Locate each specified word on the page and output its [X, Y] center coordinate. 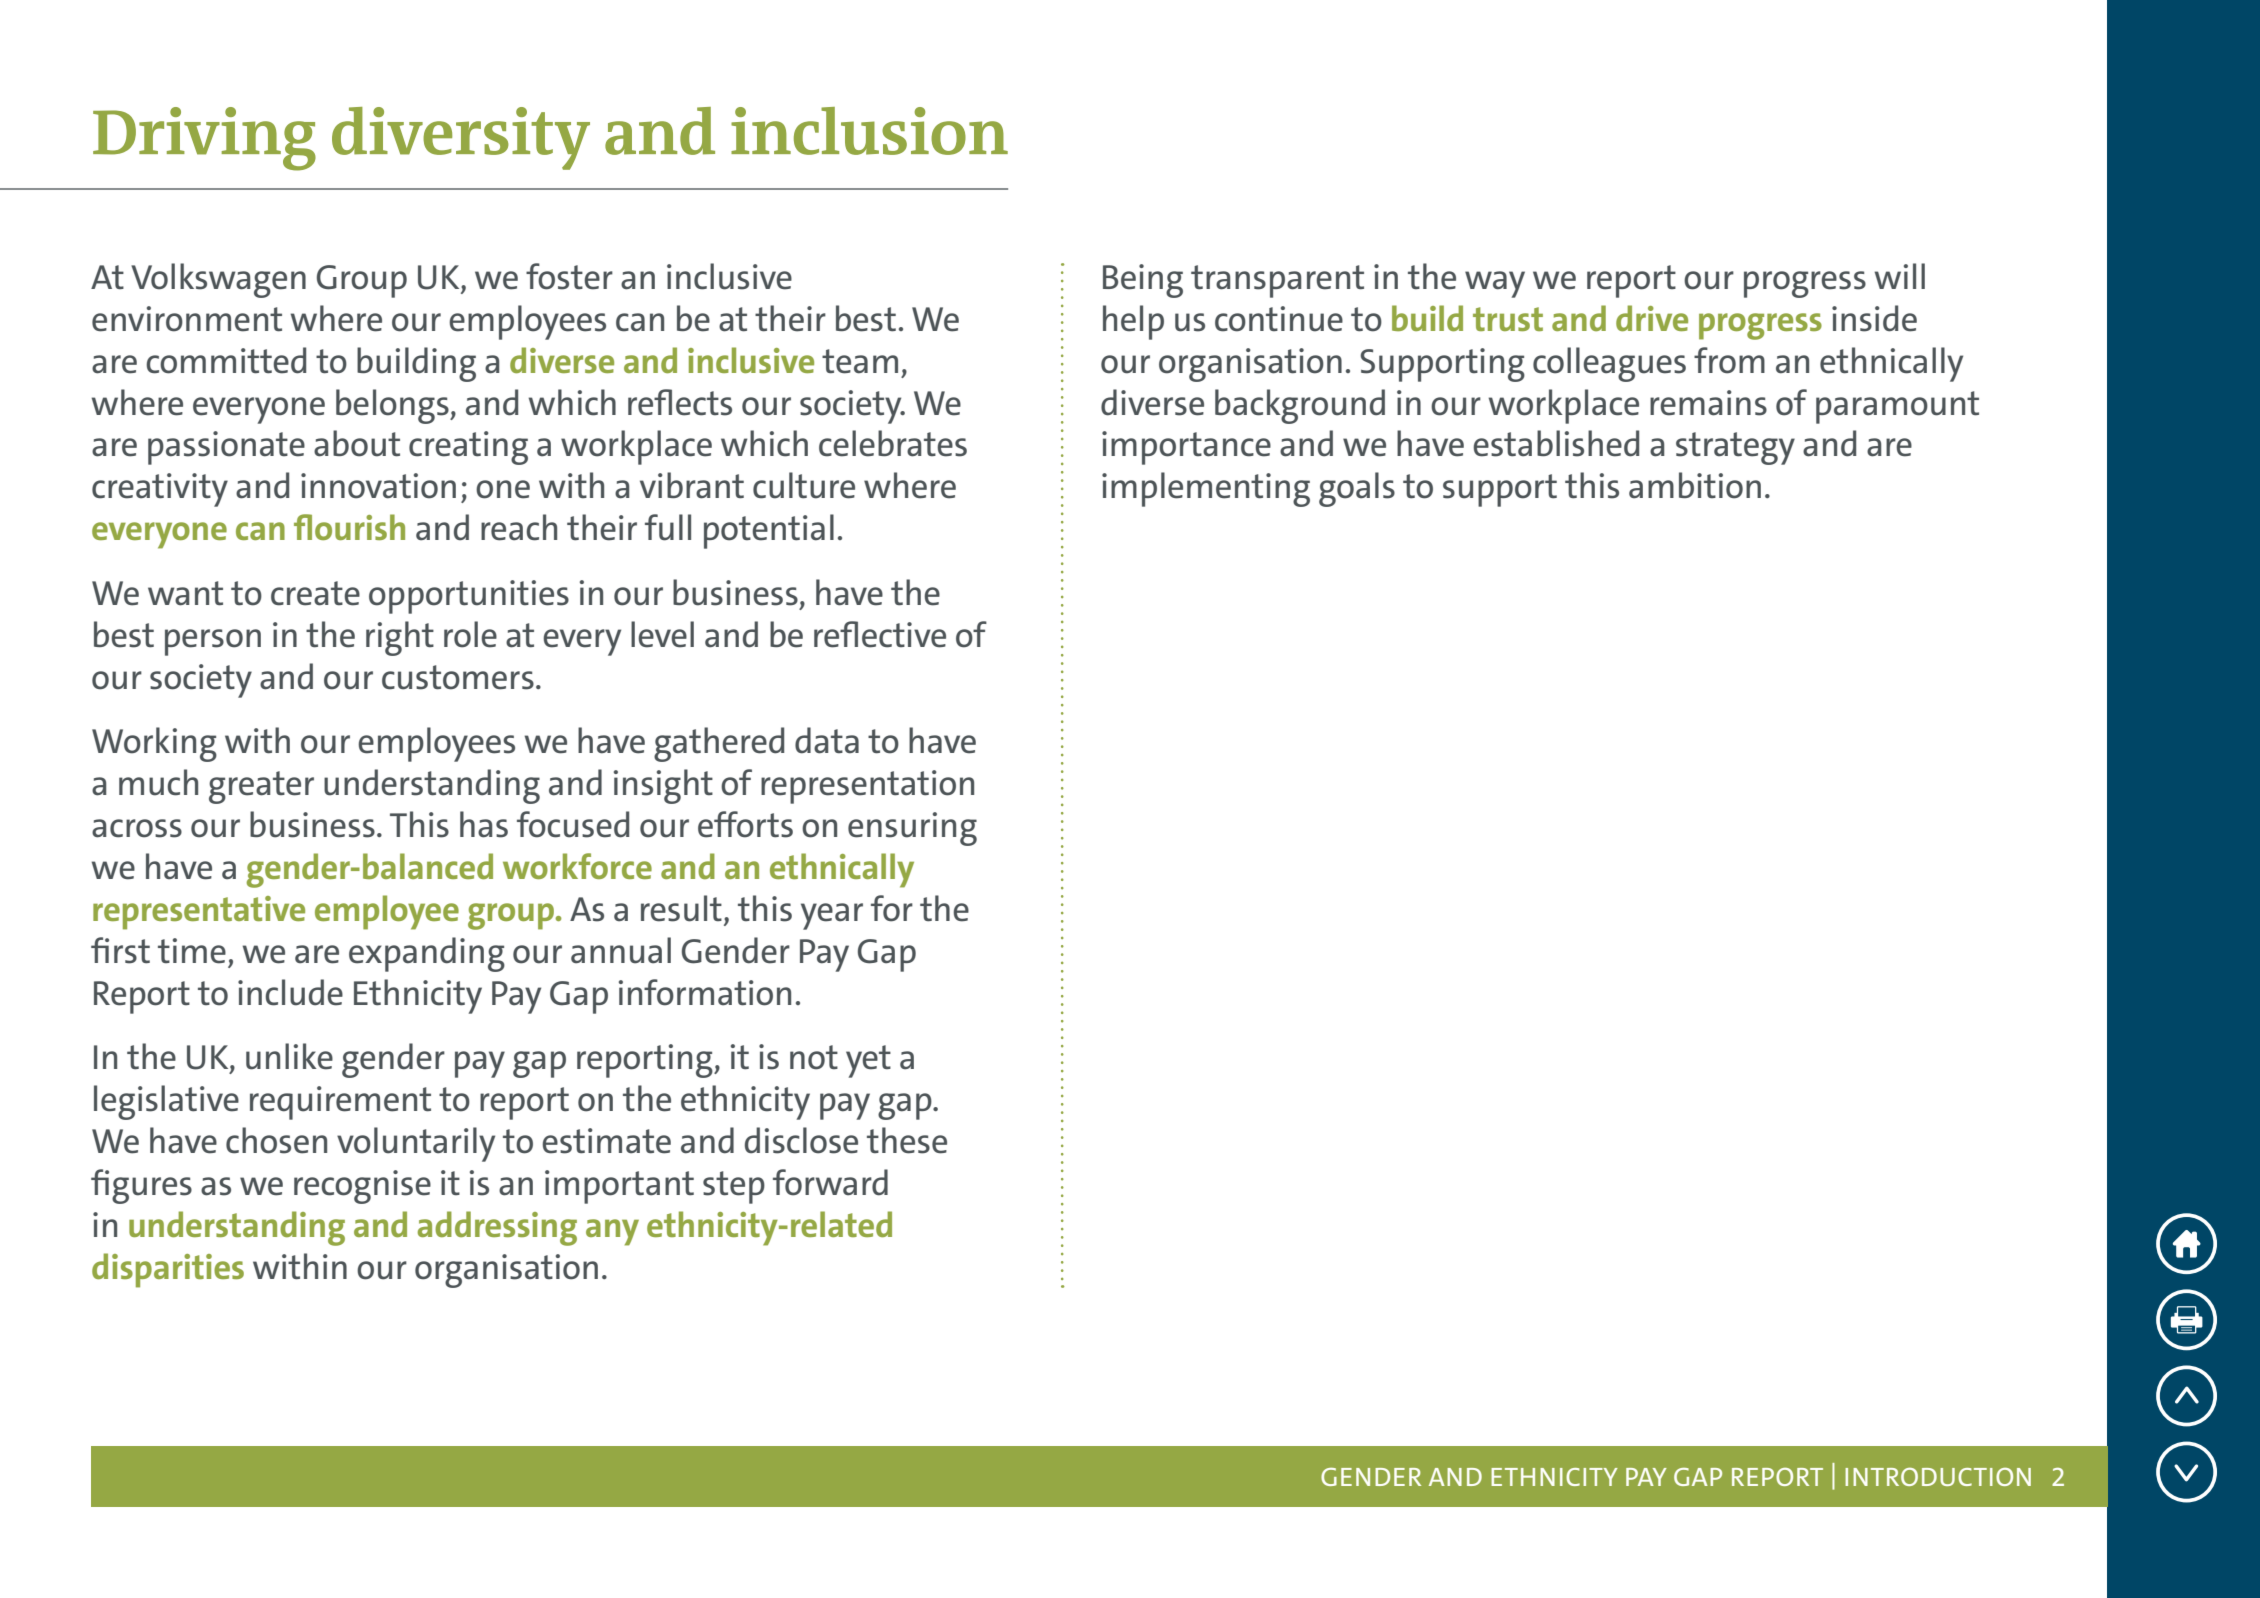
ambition [1695, 485]
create [315, 593]
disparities [168, 1270]
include [290, 992]
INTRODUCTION [1938, 1477]
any [612, 1232]
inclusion [869, 131]
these [907, 1140]
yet [868, 1061]
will [1900, 276]
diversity [461, 138]
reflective [880, 634]
